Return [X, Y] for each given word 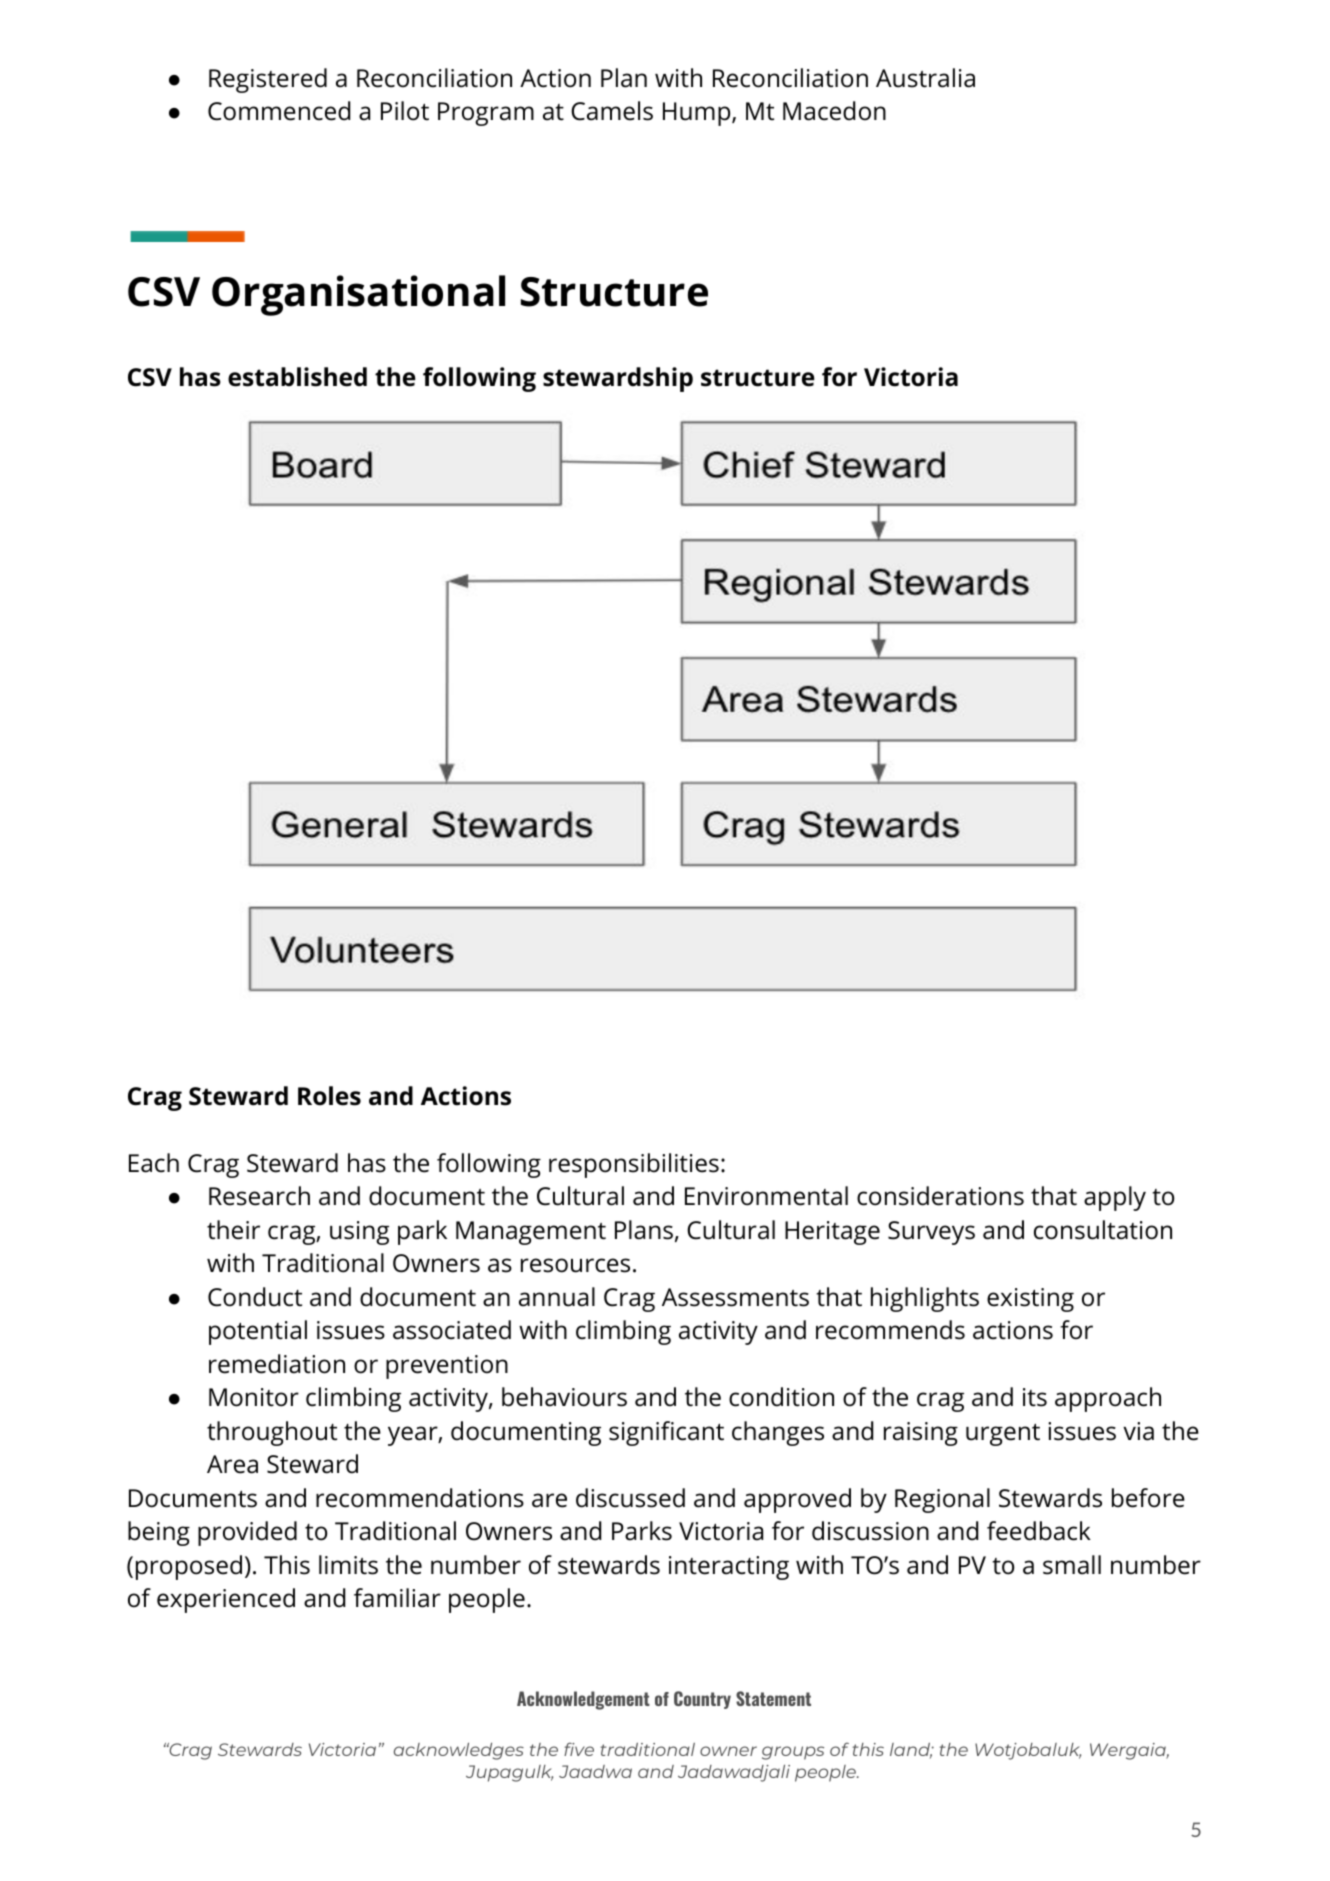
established [297, 377]
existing [1030, 1300]
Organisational [358, 295]
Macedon [834, 111]
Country [702, 1700]
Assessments [735, 1297]
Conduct [255, 1297]
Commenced [279, 111]
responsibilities [634, 1165]
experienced [226, 1600]
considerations [940, 1196]
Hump [698, 114]
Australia [925, 78]
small [1072, 1565]
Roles [329, 1096]
